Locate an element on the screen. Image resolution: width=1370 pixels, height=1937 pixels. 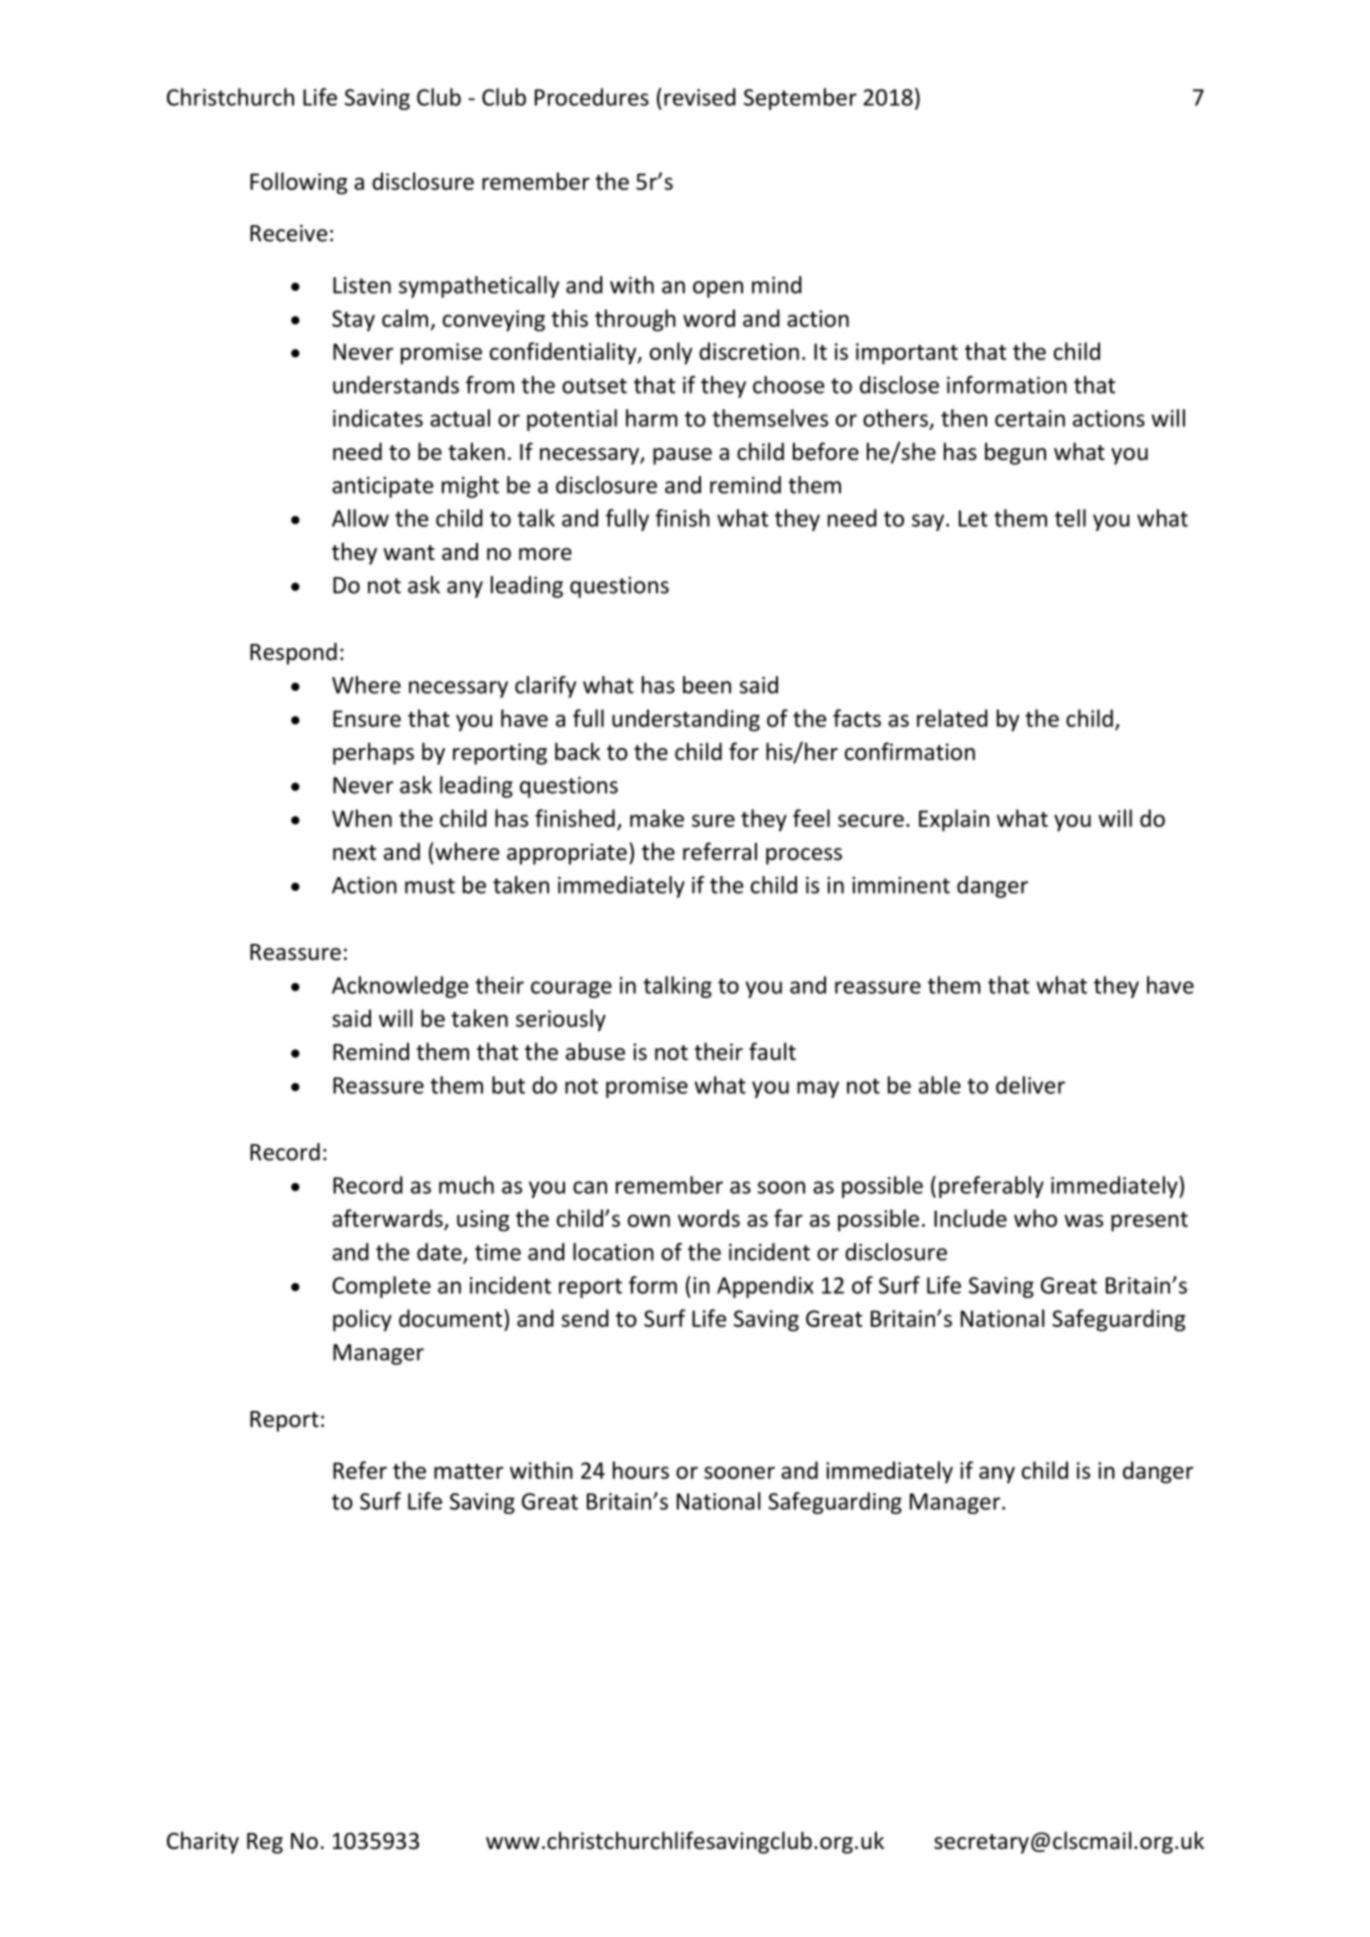
Following is located at coordinates (298, 183).
